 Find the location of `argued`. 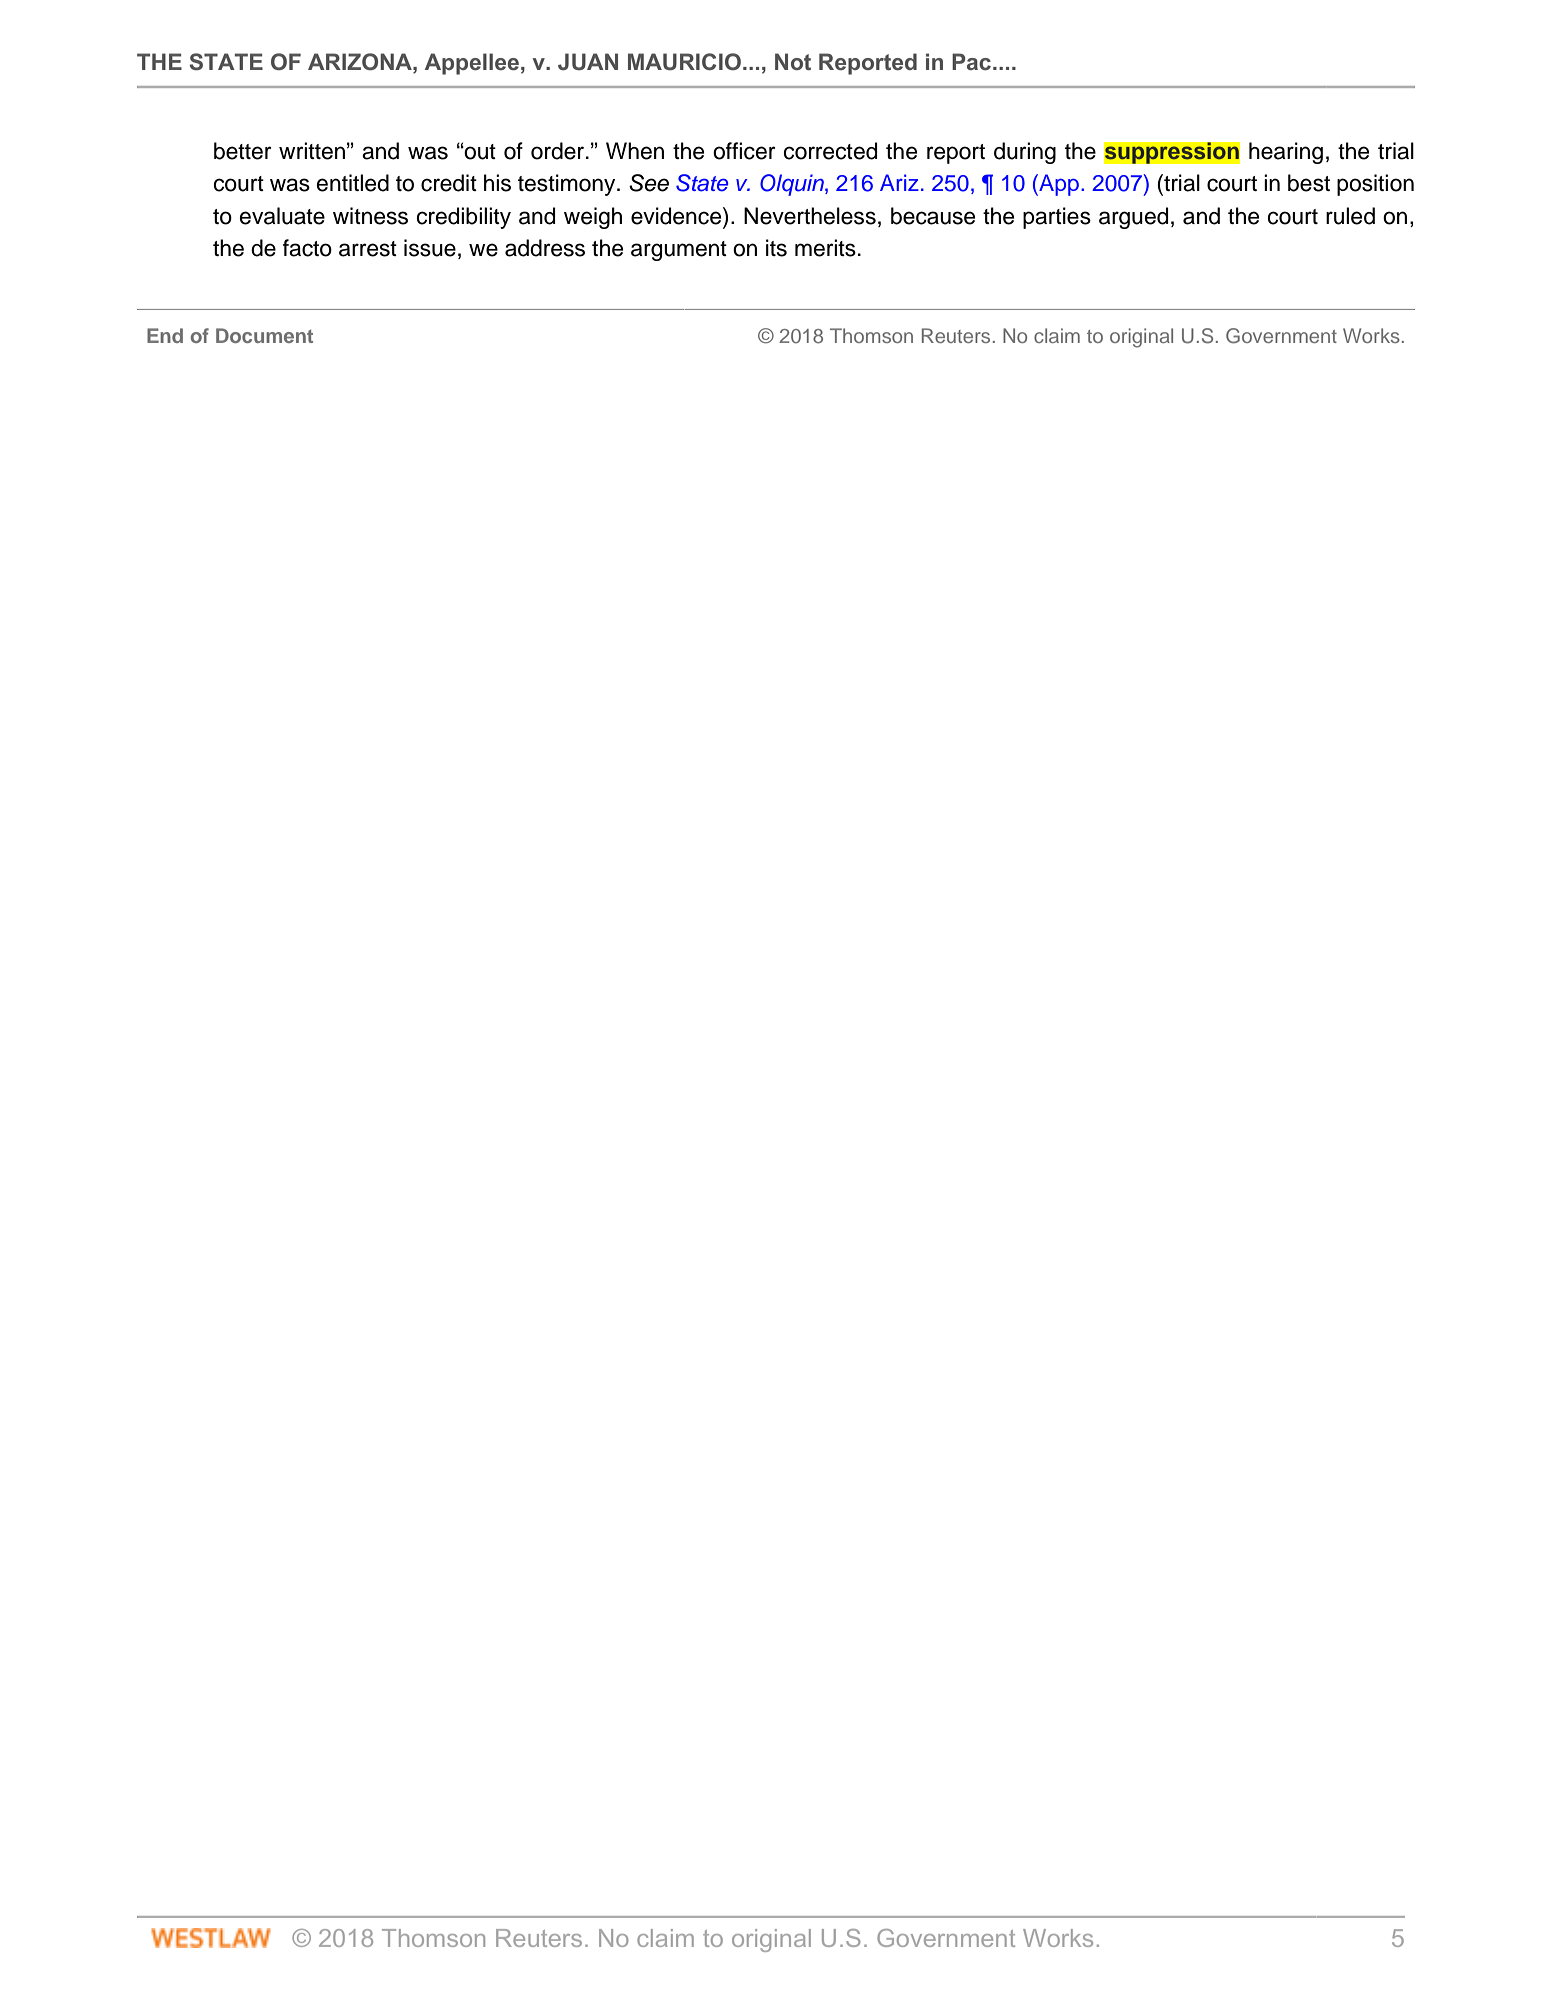

argued is located at coordinates (1133, 218).
